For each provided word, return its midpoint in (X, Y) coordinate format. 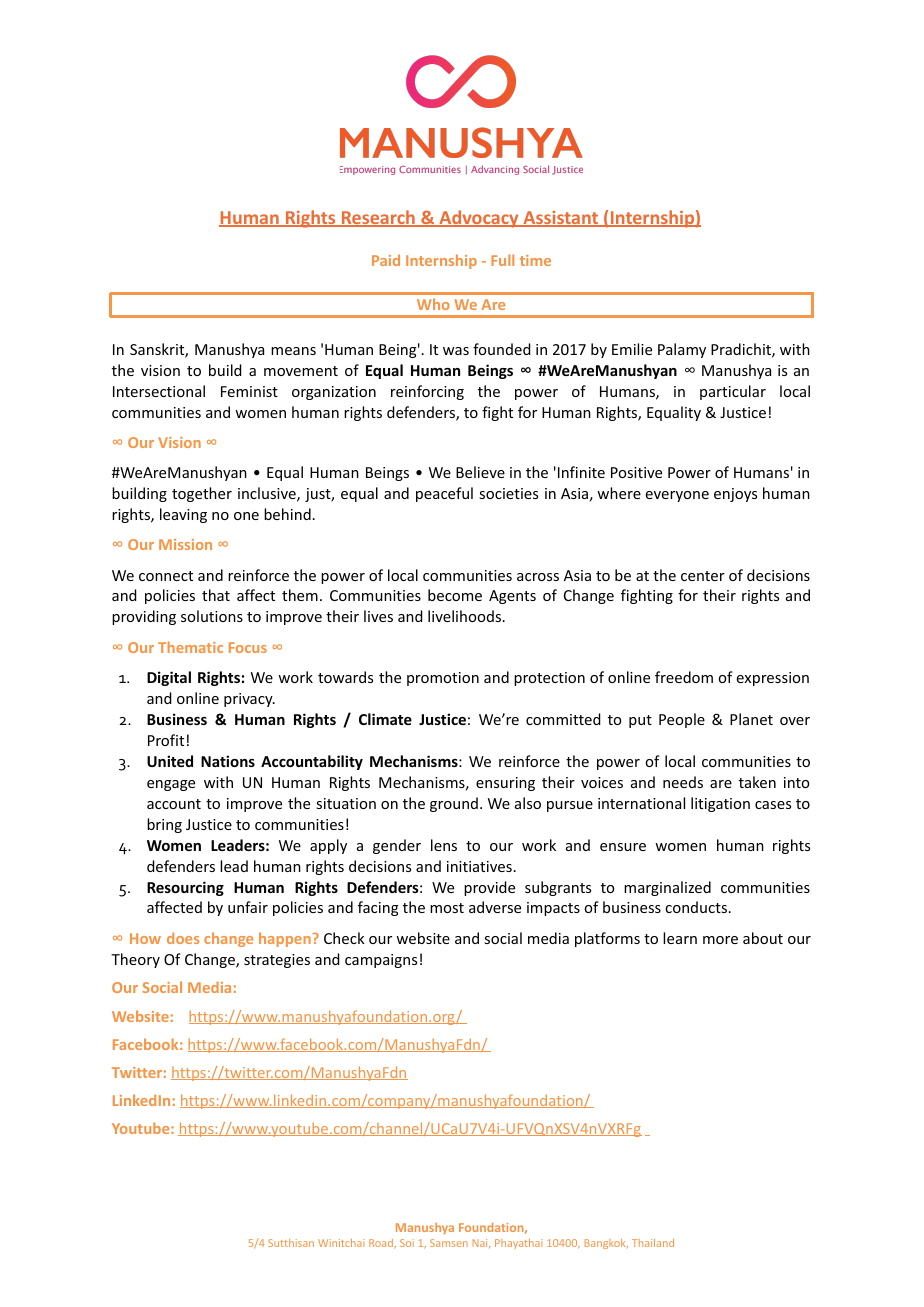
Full (502, 260)
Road (382, 1244)
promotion (443, 679)
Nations (228, 761)
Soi (407, 1243)
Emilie (632, 349)
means (293, 351)
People (682, 720)
